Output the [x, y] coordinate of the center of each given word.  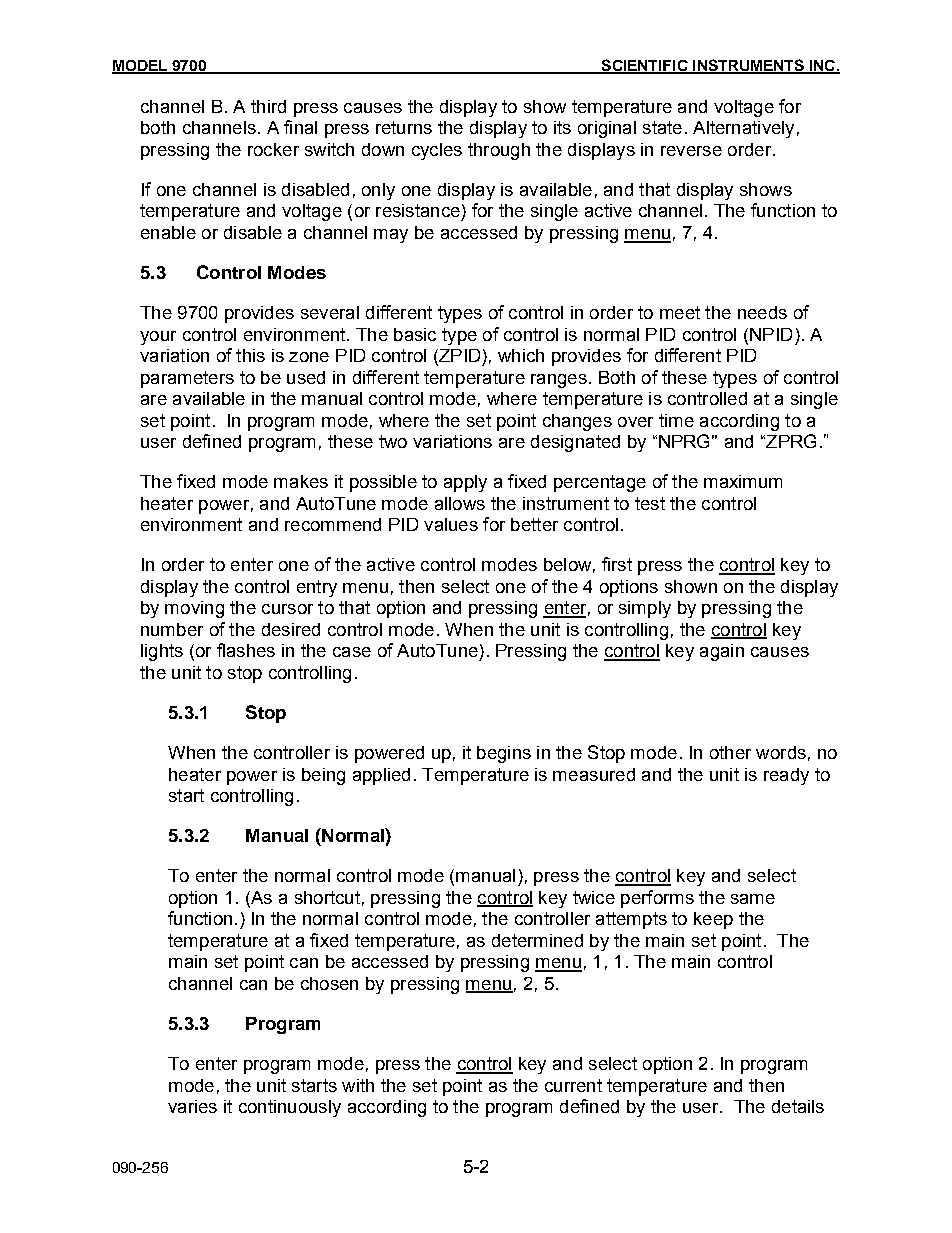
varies [192, 1106]
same [753, 899]
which [521, 355]
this [250, 355]
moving [194, 609]
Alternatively [743, 129]
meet [680, 312]
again [722, 652]
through [499, 151]
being [323, 776]
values [451, 524]
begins [504, 754]
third [268, 106]
